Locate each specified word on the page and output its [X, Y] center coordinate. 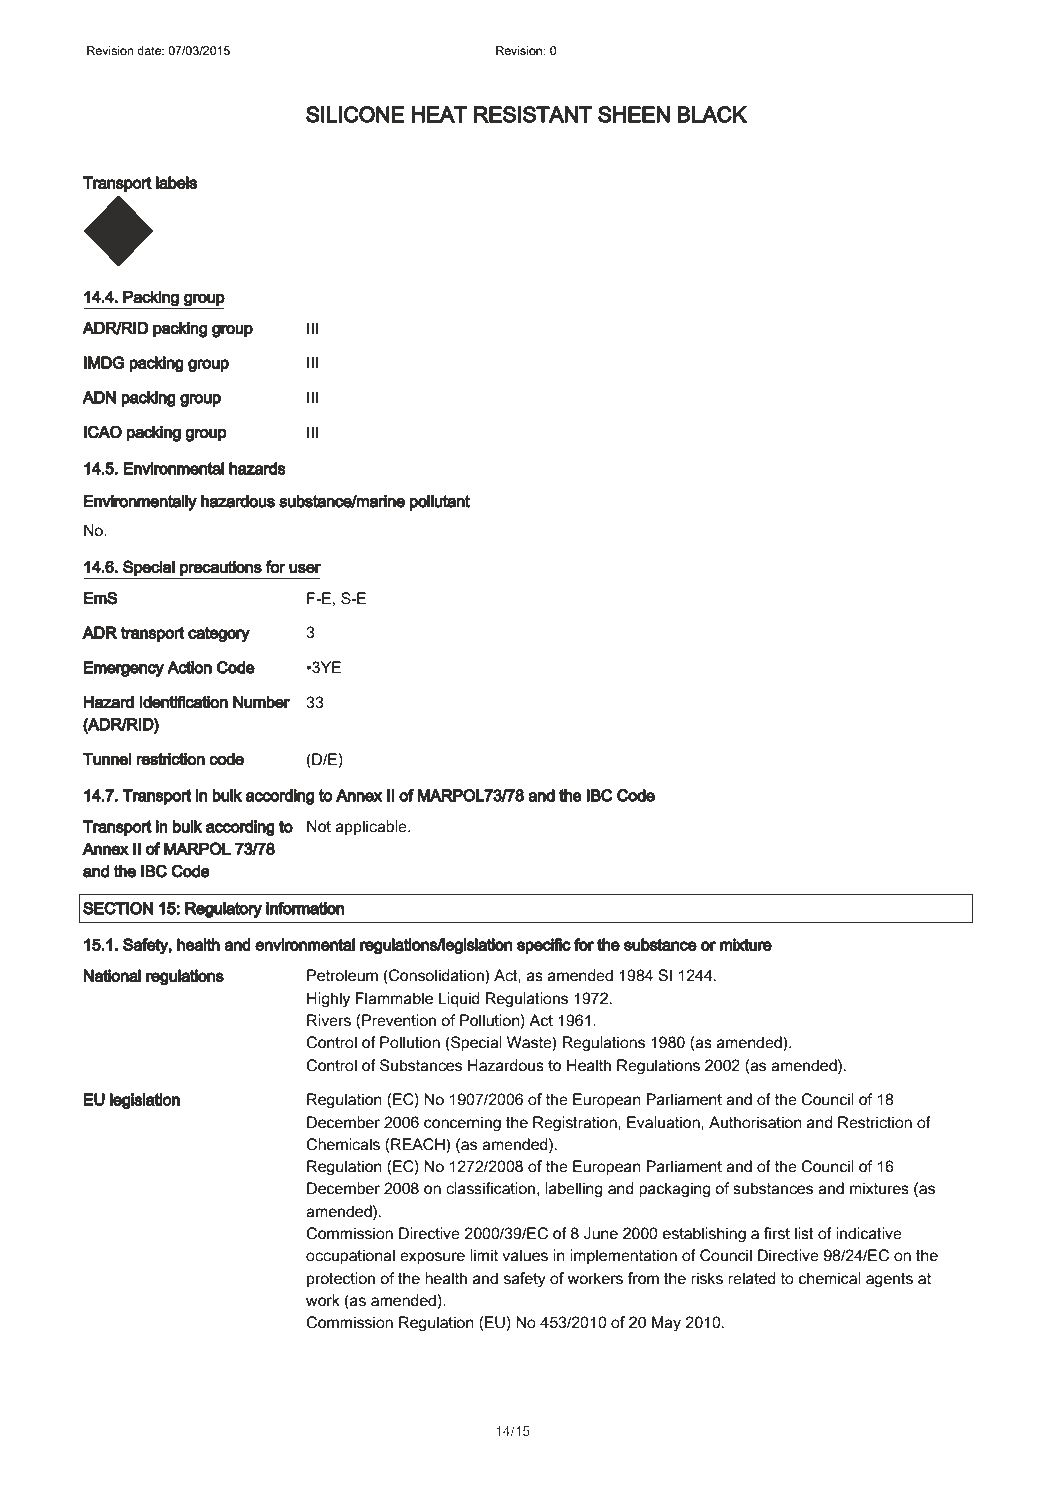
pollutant [440, 503]
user [305, 568]
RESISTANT [533, 114]
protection [341, 1280]
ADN [99, 397]
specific [544, 946]
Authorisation [755, 1122]
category [219, 634]
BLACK [712, 114]
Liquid [459, 1000]
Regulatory [223, 910]
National [112, 975]
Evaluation [664, 1122]
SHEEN [634, 114]
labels [176, 182]
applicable [372, 828]
